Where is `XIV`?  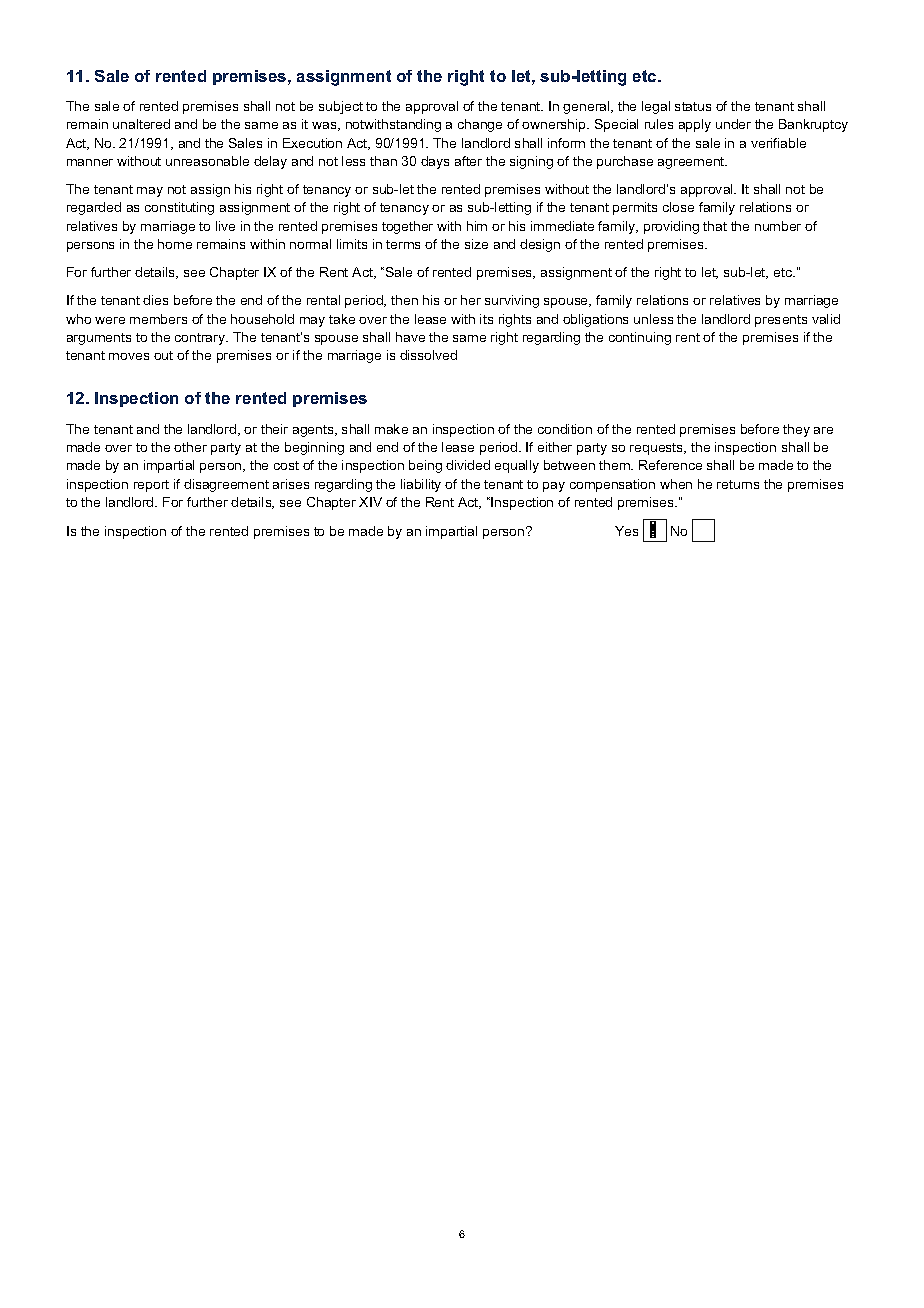
XIV is located at coordinates (370, 502).
